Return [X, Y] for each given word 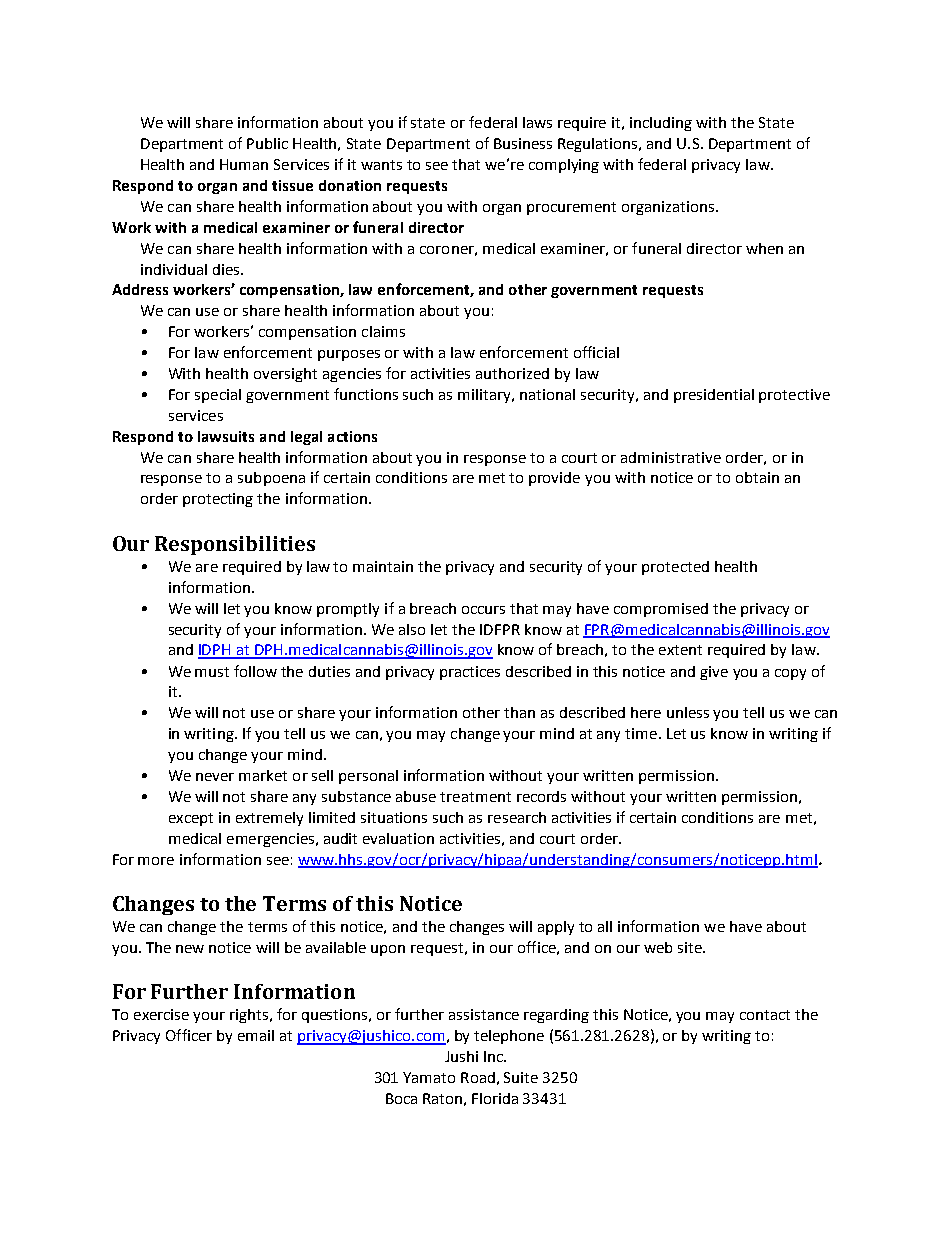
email [256, 1035]
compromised [661, 610]
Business [523, 143]
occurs [483, 610]
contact [765, 1015]
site [691, 947]
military [485, 396]
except [191, 819]
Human [244, 164]
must [212, 672]
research [517, 817]
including [661, 124]
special [218, 396]
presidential [714, 396]
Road [478, 1077]
